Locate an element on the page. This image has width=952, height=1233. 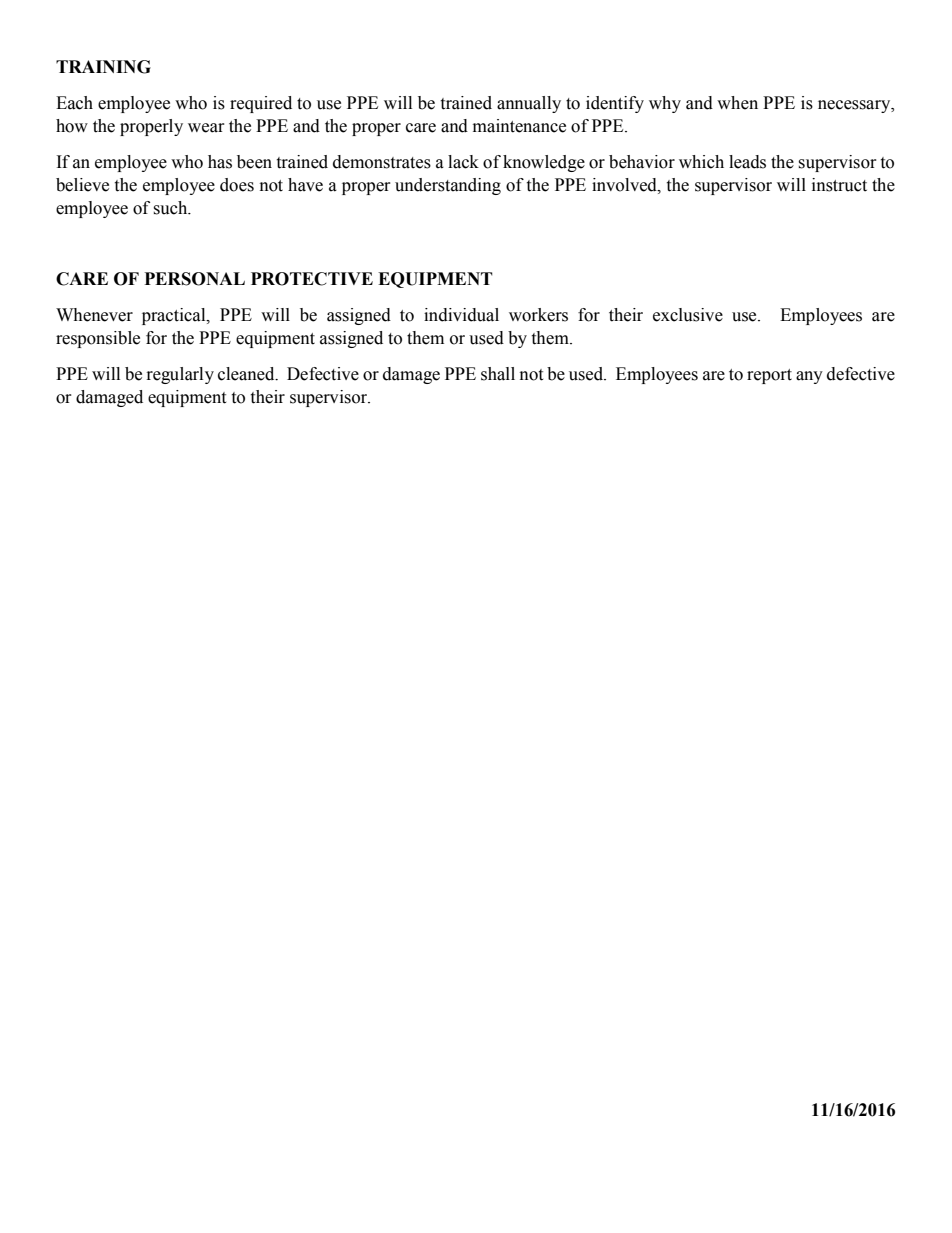
annually is located at coordinates (529, 104).
